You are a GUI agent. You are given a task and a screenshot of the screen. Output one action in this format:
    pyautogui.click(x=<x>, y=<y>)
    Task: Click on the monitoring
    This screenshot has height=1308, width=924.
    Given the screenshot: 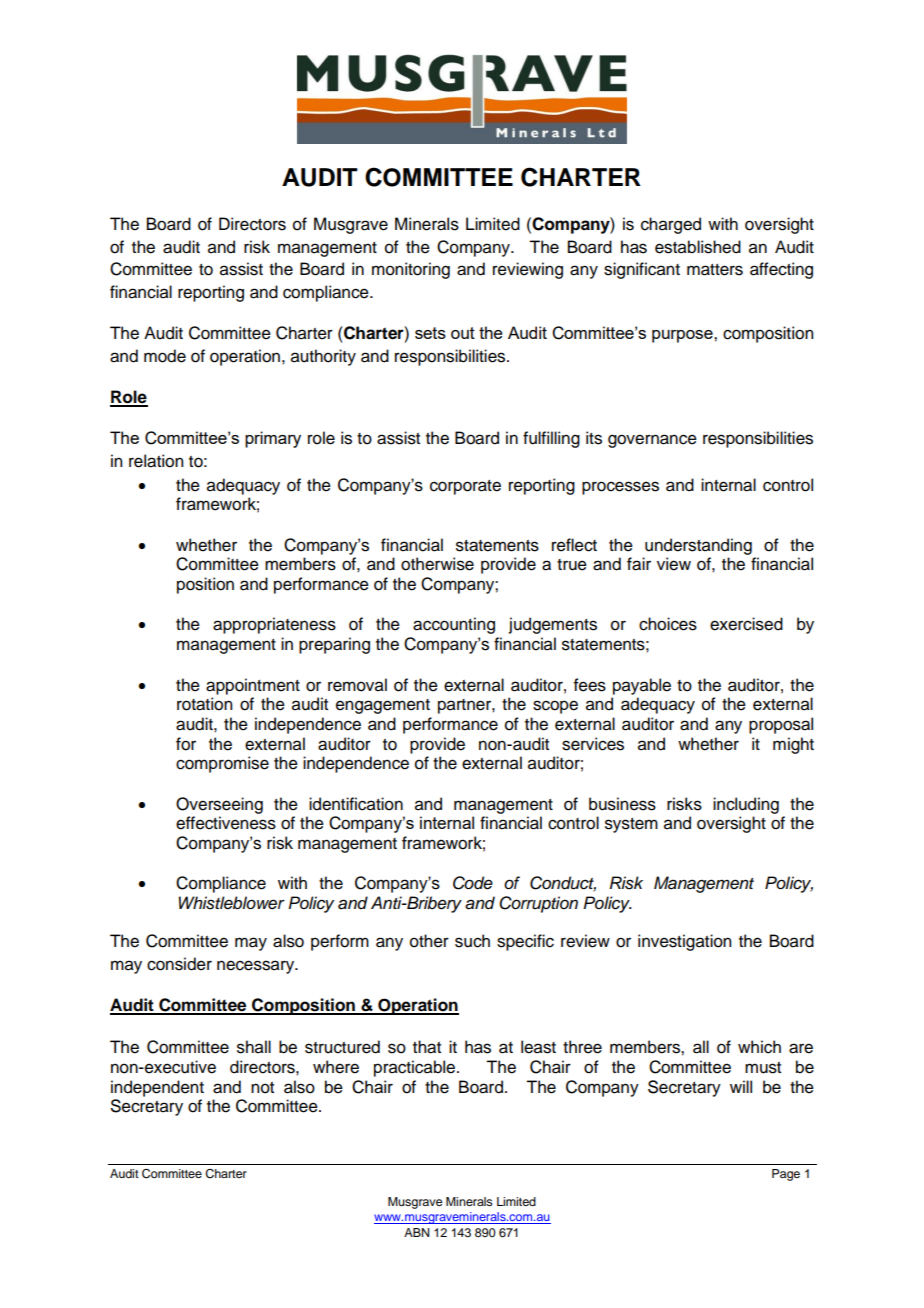 What is the action you would take?
    pyautogui.click(x=411, y=270)
